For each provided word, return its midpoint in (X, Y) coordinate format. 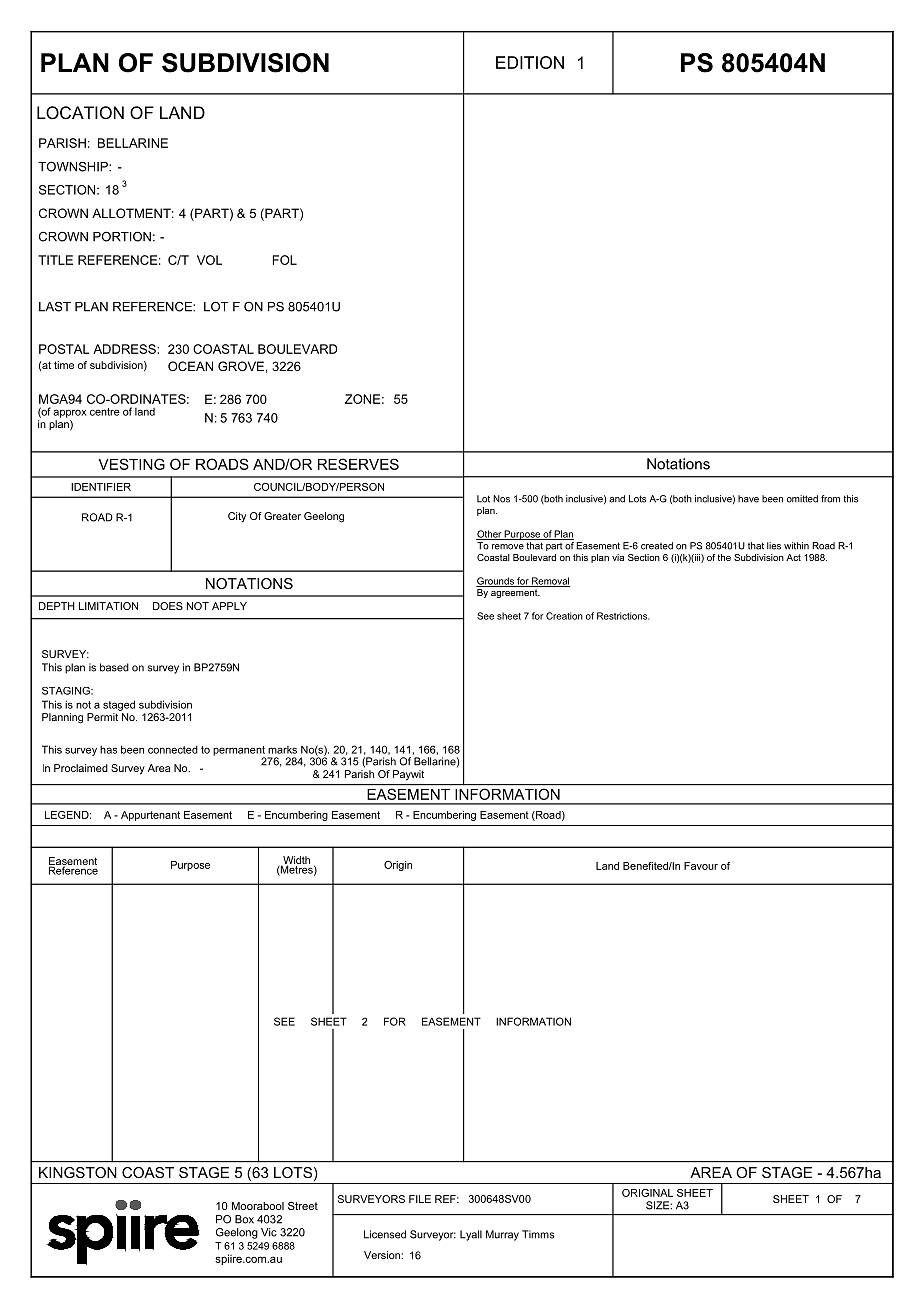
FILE (420, 1199)
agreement (515, 593)
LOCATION (80, 112)
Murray (502, 1235)
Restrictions (623, 616)
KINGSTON (78, 1172)
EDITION (530, 62)
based (114, 667)
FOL (285, 260)
